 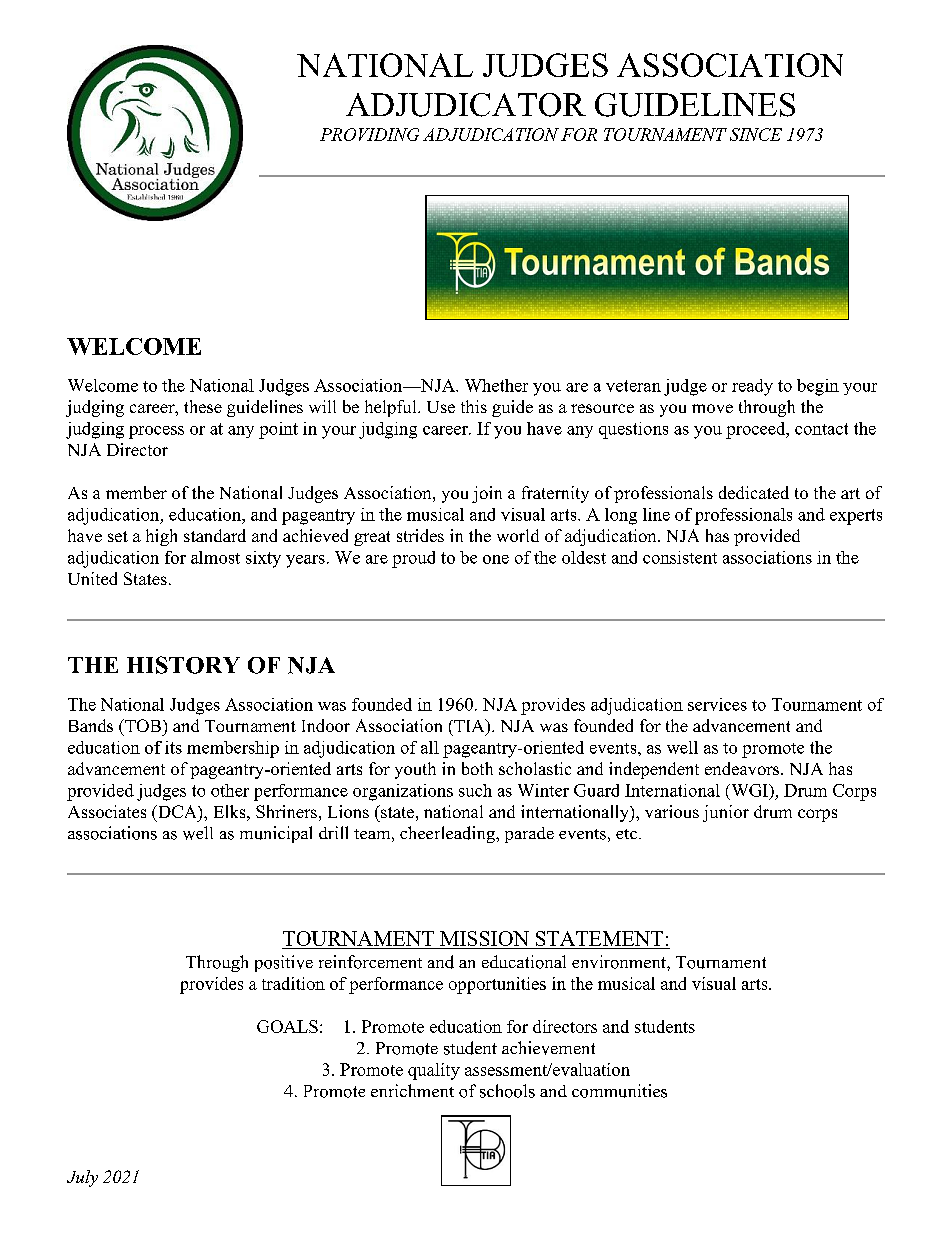 I want to click on ADJUDICATOR, so click(x=466, y=105).
